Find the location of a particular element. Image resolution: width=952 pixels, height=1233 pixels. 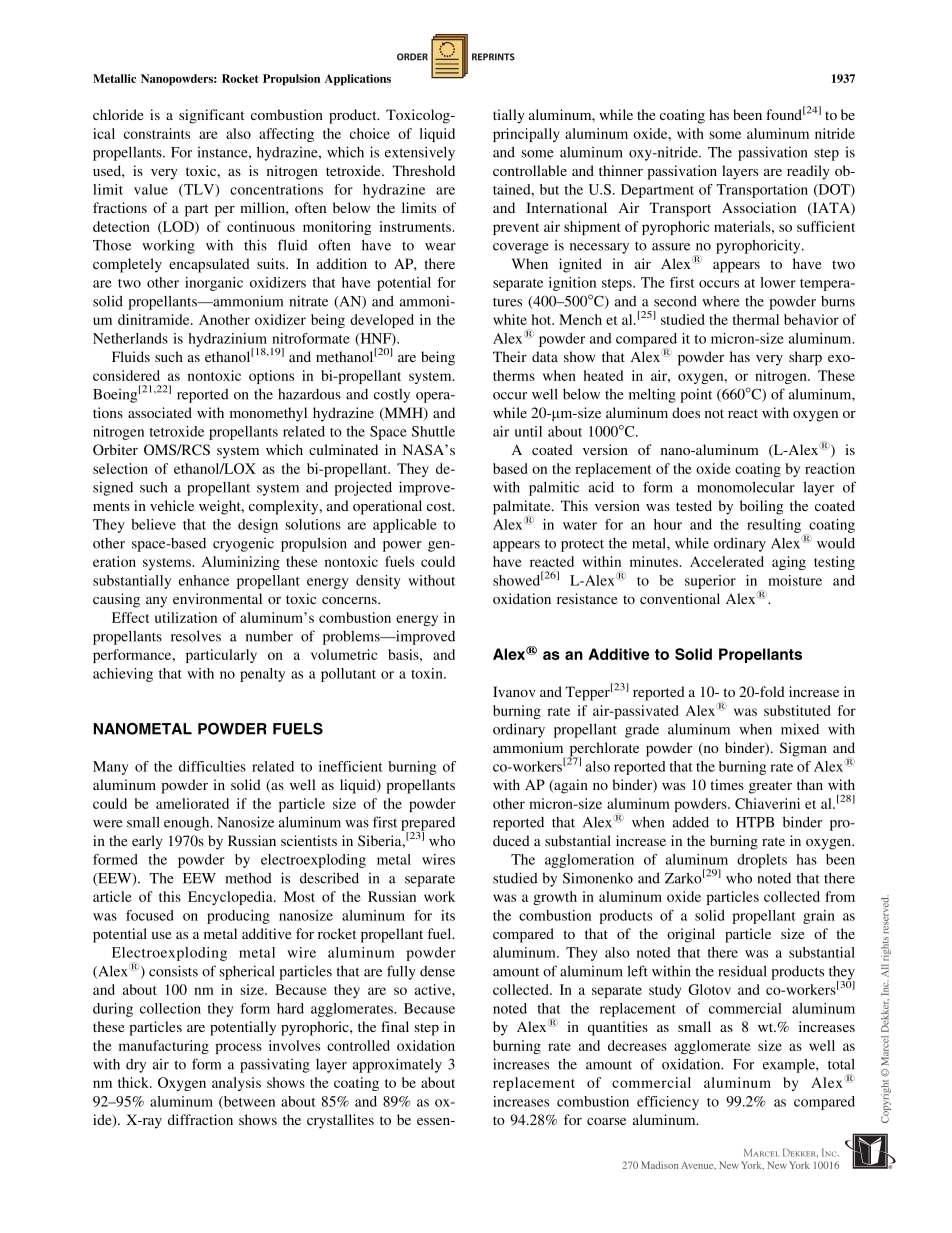

analysis is located at coordinates (236, 1084).
